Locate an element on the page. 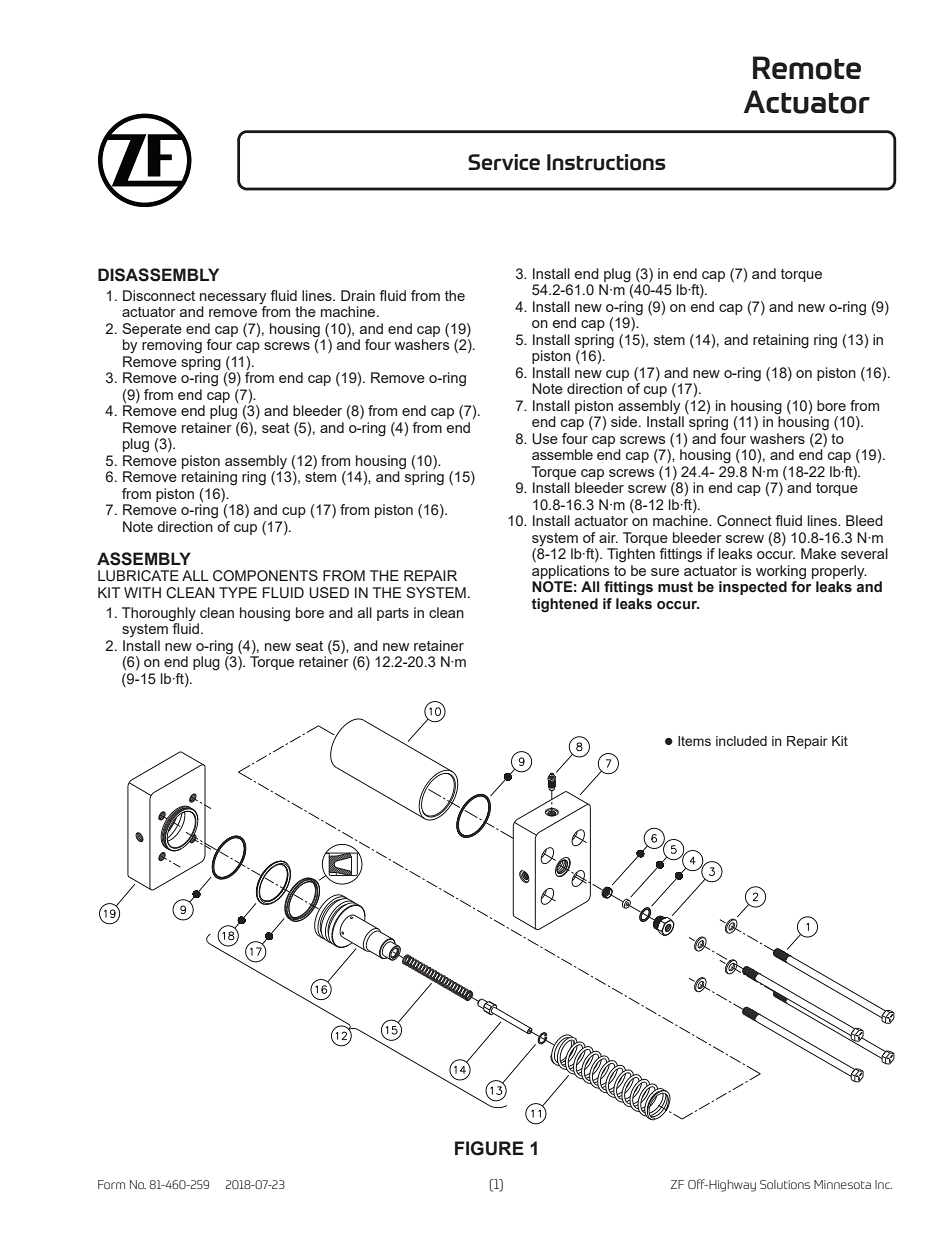 This page has height=1233, width=952. Service is located at coordinates (504, 162).
